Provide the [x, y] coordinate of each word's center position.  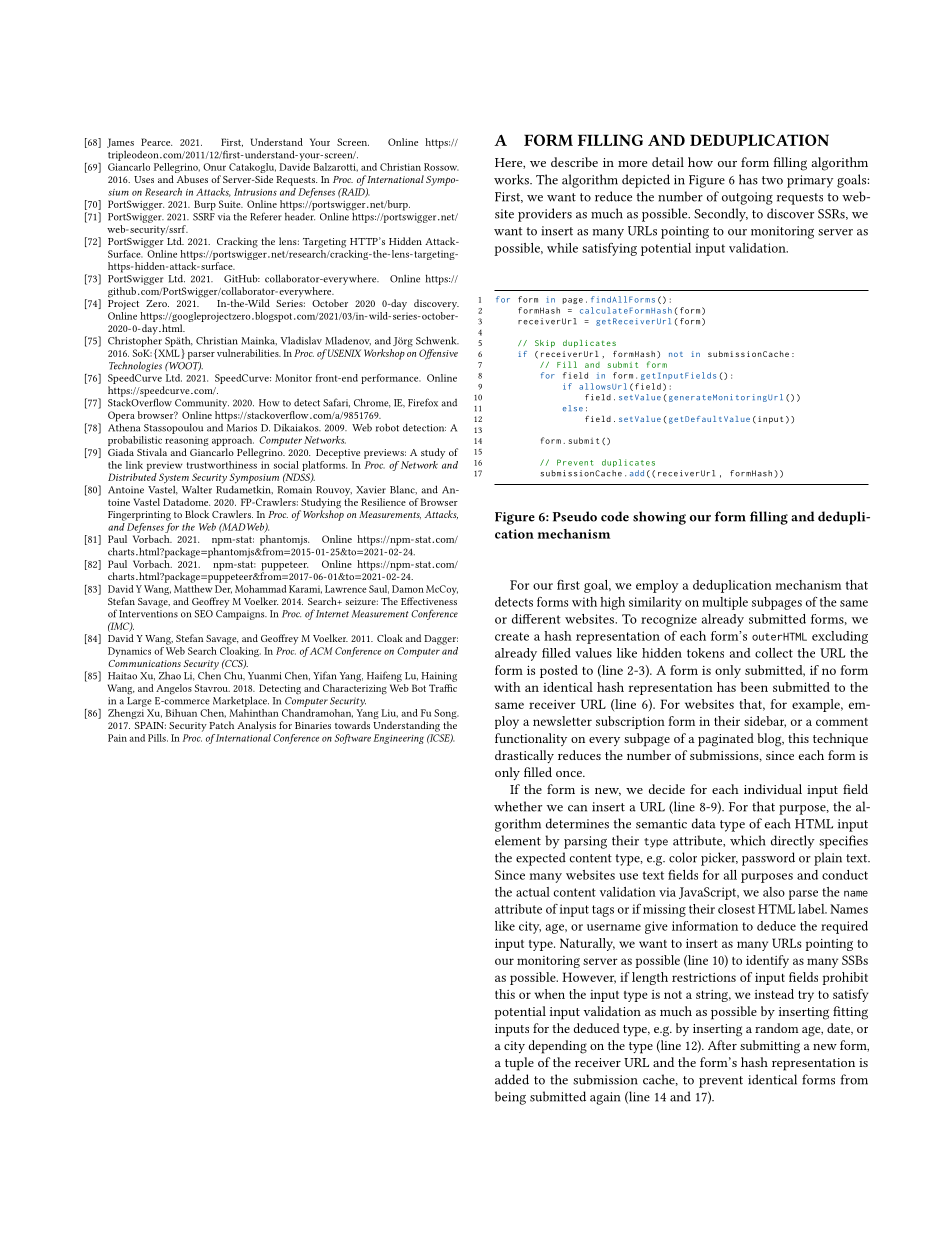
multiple [725, 603]
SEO [204, 614]
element [518, 840]
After [722, 1045]
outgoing [747, 198]
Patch [221, 725]
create [512, 636]
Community [202, 404]
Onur [214, 167]
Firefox [423, 402]
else [573, 408]
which [748, 840]
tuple [519, 1064]
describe [574, 162]
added [512, 1079]
